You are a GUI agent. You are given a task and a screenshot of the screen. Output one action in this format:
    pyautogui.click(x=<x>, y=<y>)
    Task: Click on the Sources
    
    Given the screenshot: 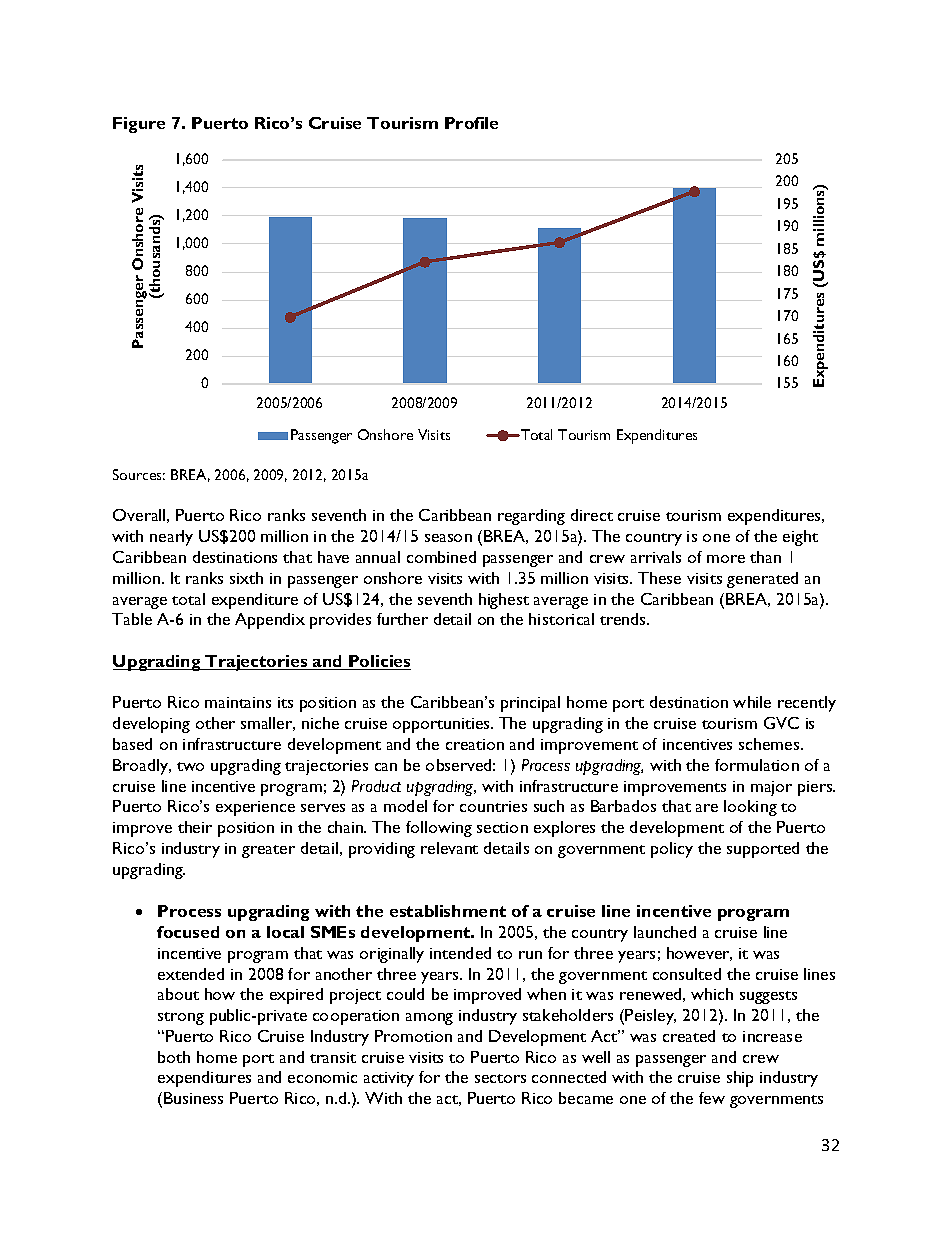 What is the action you would take?
    pyautogui.click(x=139, y=474)
